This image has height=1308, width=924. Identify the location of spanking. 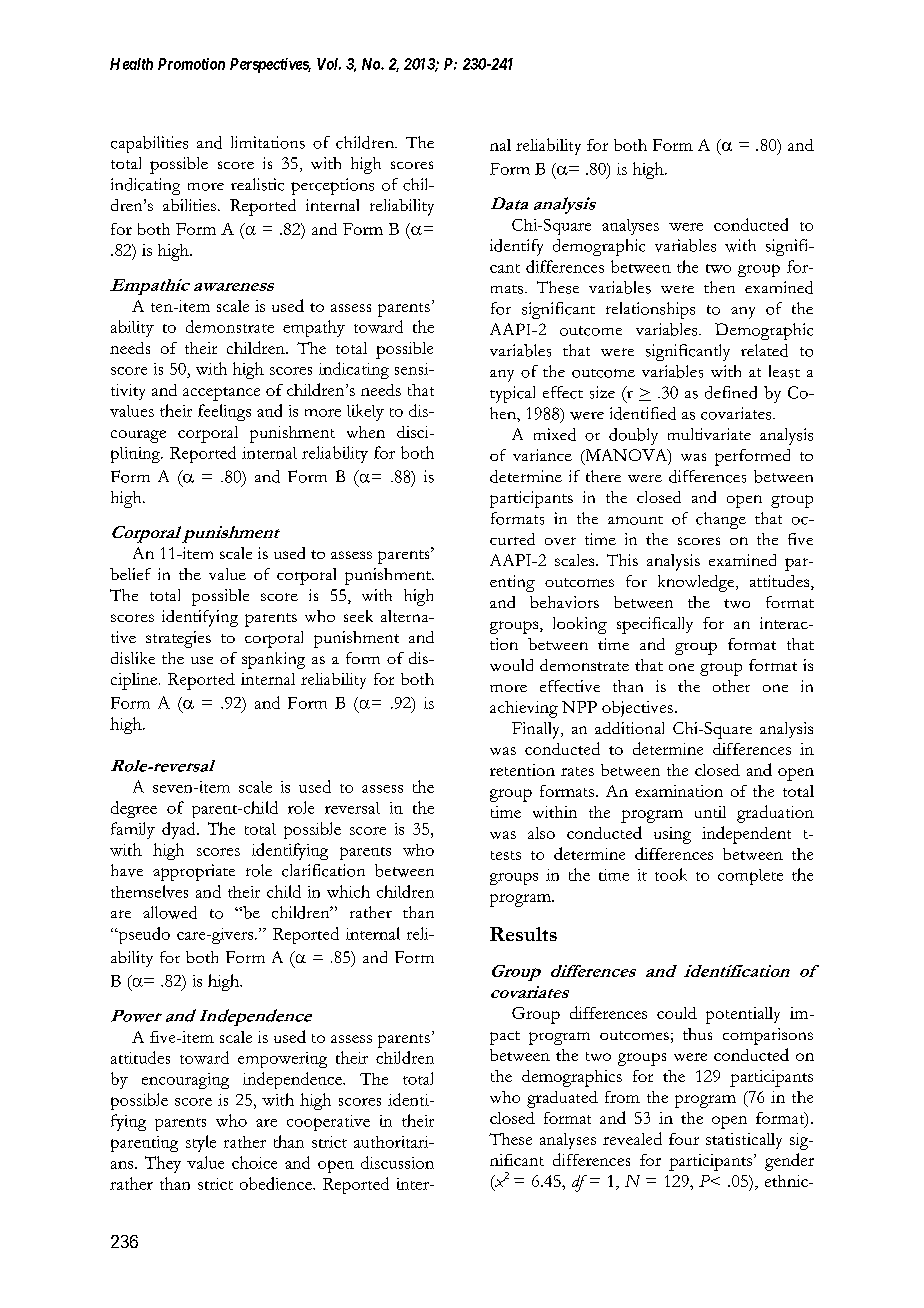
(273, 660).
